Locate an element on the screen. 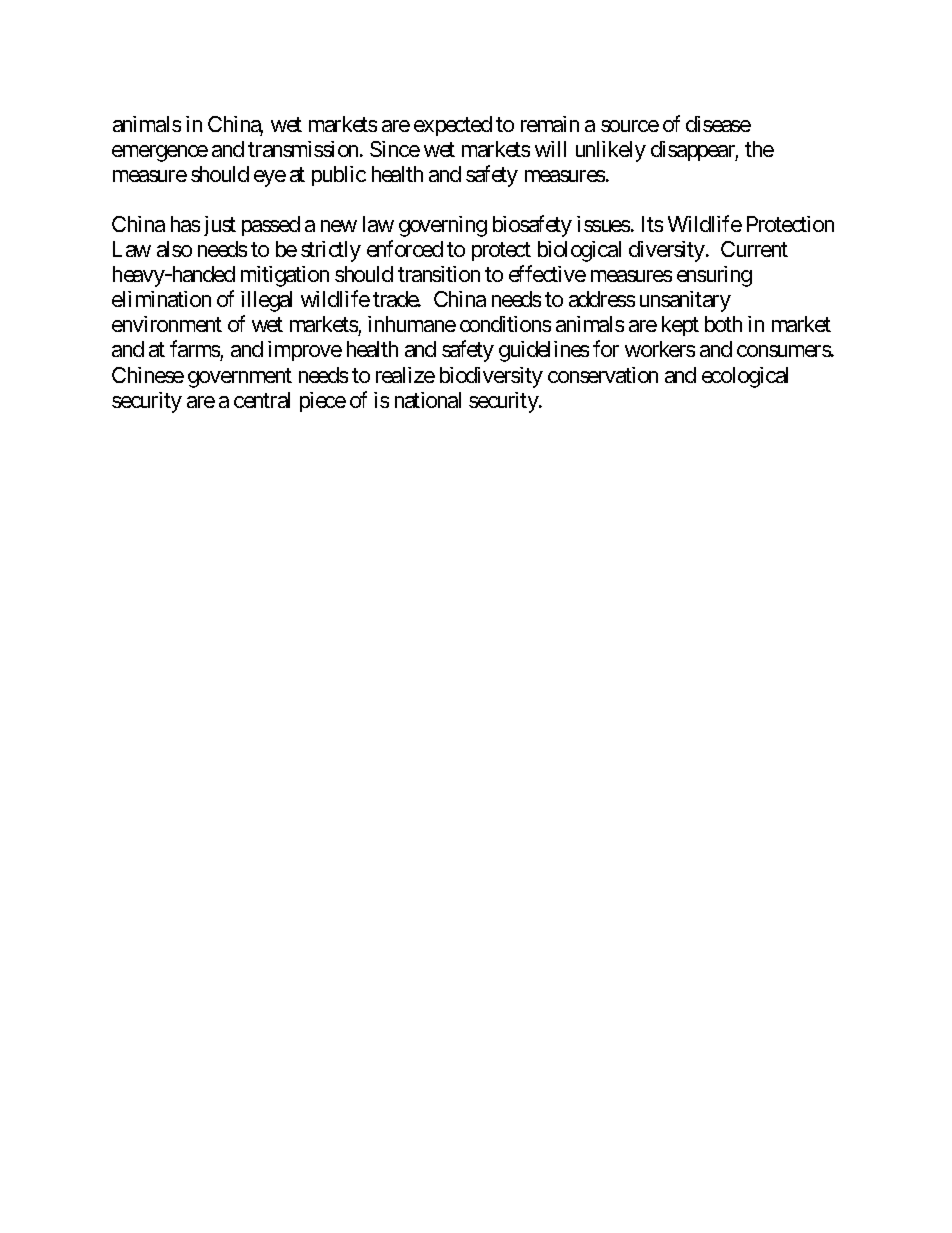  central is located at coordinates (262, 400).
